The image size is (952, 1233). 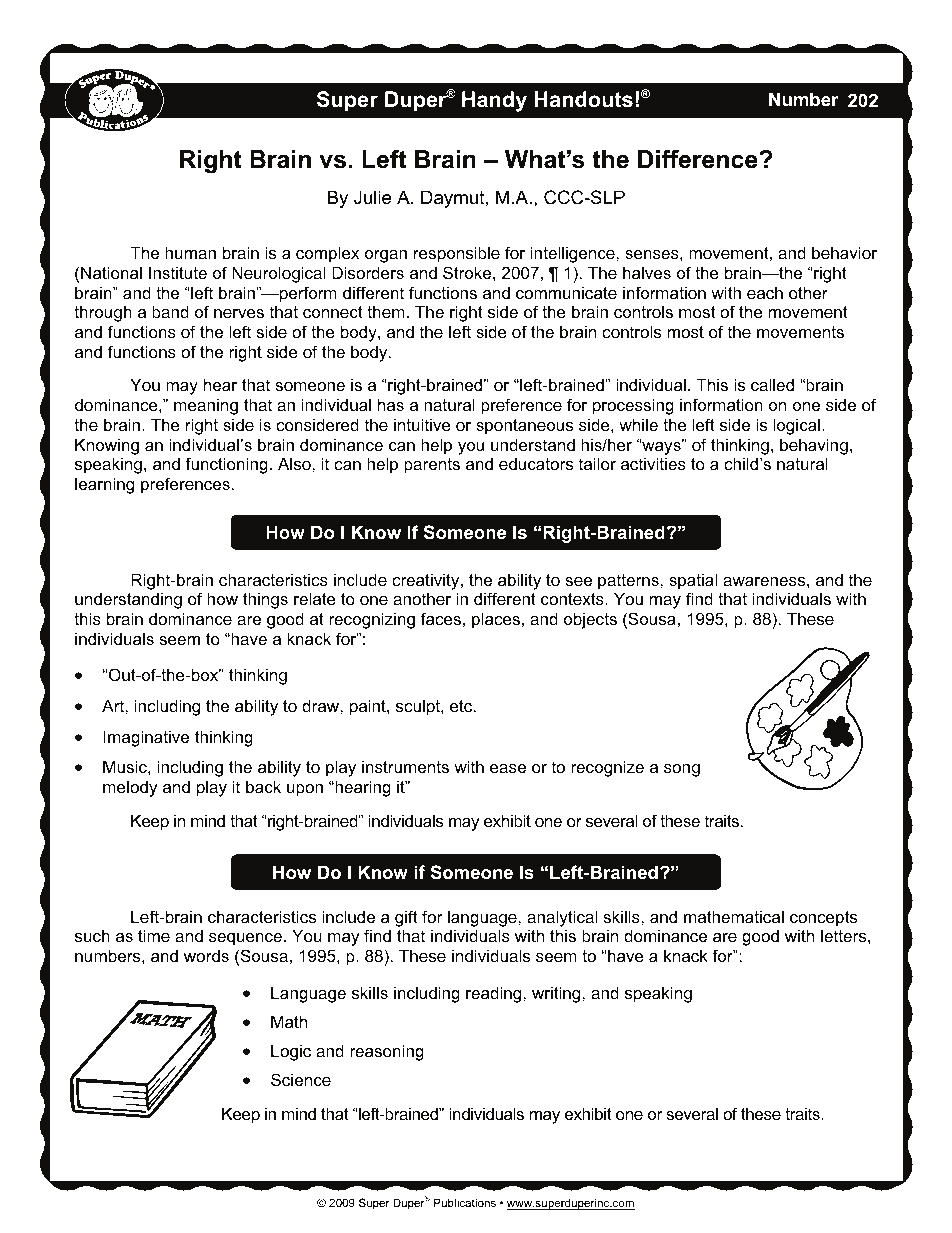 What do you see at coordinates (682, 770) in the page?
I see `song` at bounding box center [682, 770].
